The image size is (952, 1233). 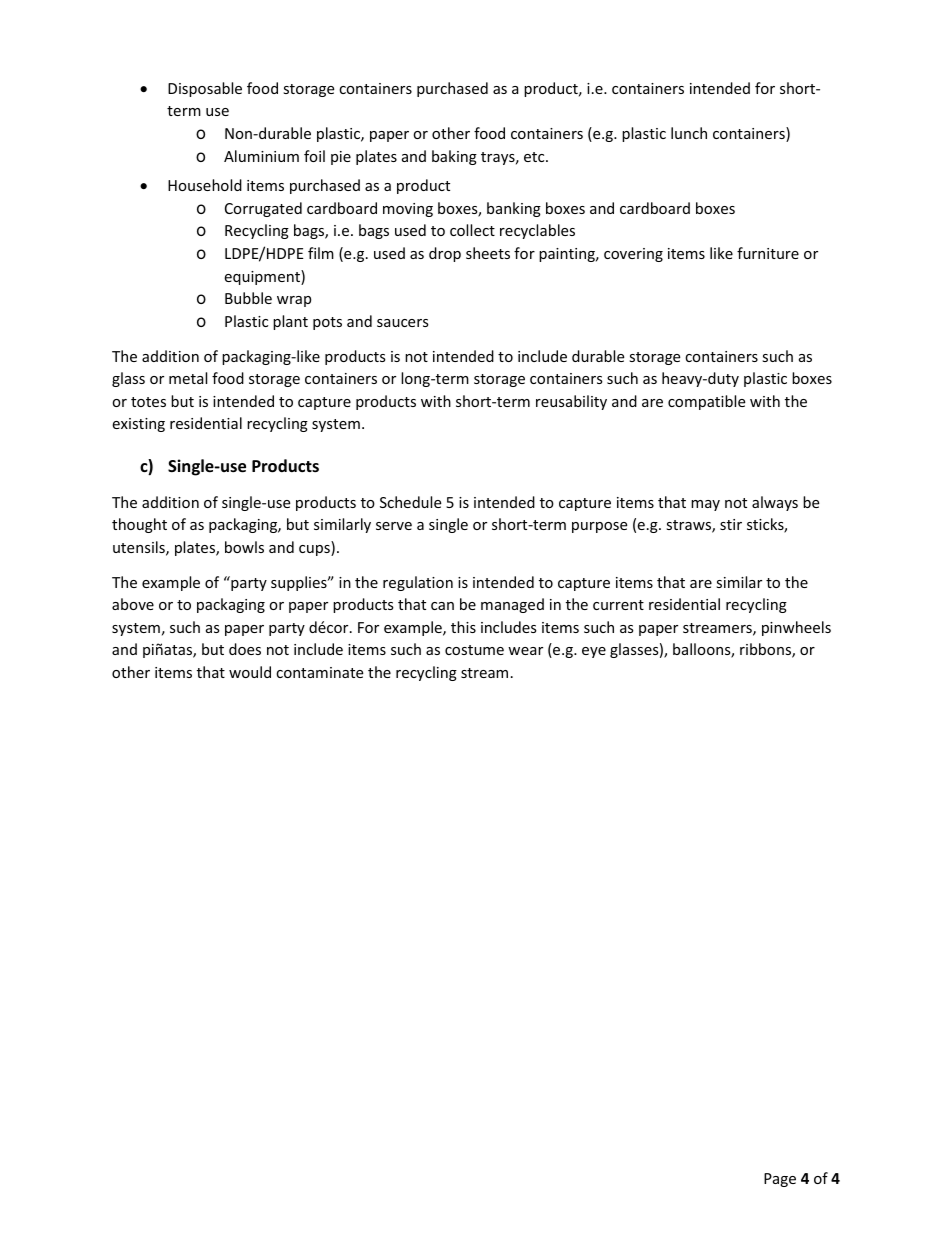 I want to click on lunch, so click(x=689, y=133).
